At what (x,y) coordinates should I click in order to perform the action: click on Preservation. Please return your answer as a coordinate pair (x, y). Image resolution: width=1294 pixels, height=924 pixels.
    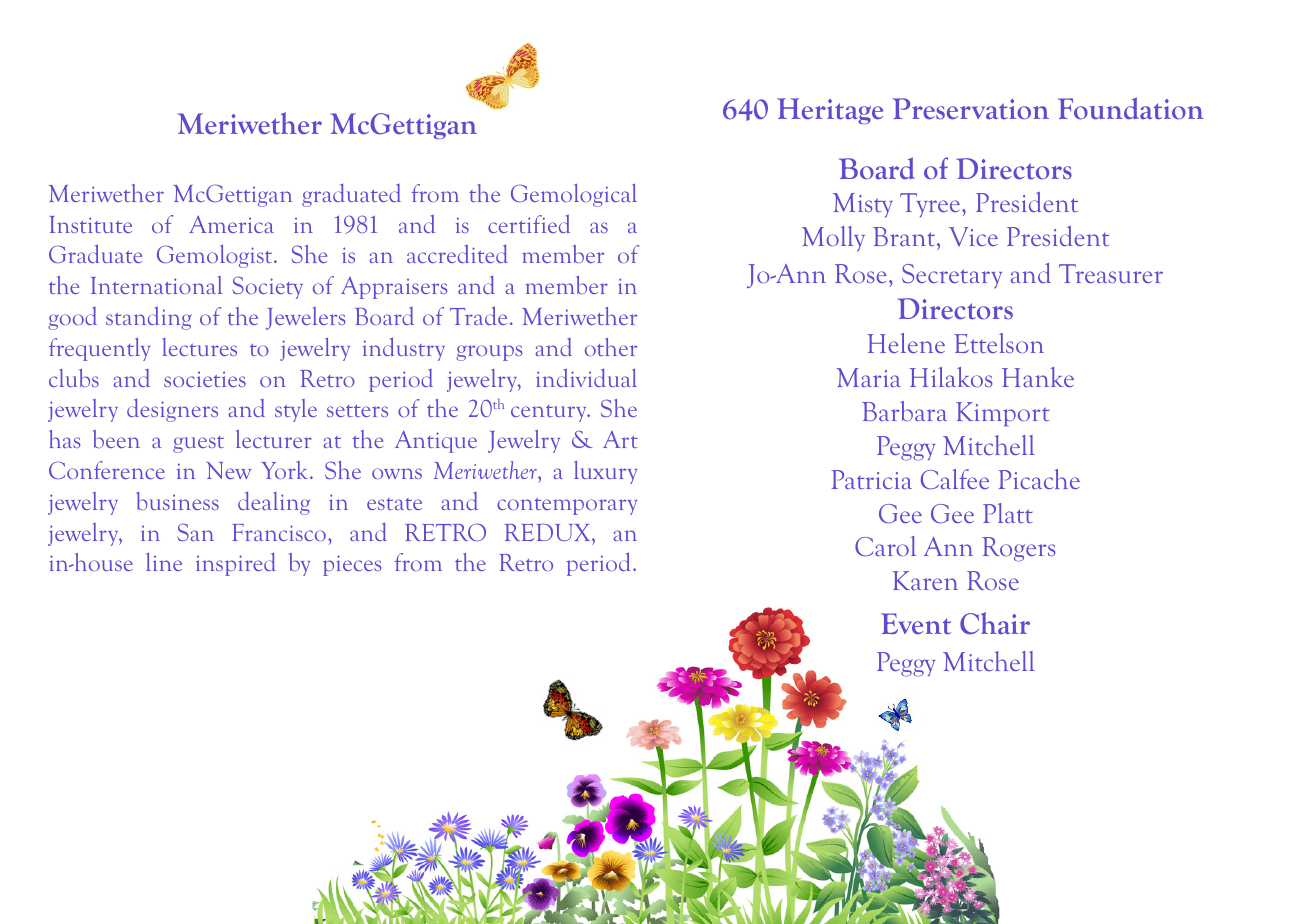
    Looking at the image, I should click on (970, 109).
